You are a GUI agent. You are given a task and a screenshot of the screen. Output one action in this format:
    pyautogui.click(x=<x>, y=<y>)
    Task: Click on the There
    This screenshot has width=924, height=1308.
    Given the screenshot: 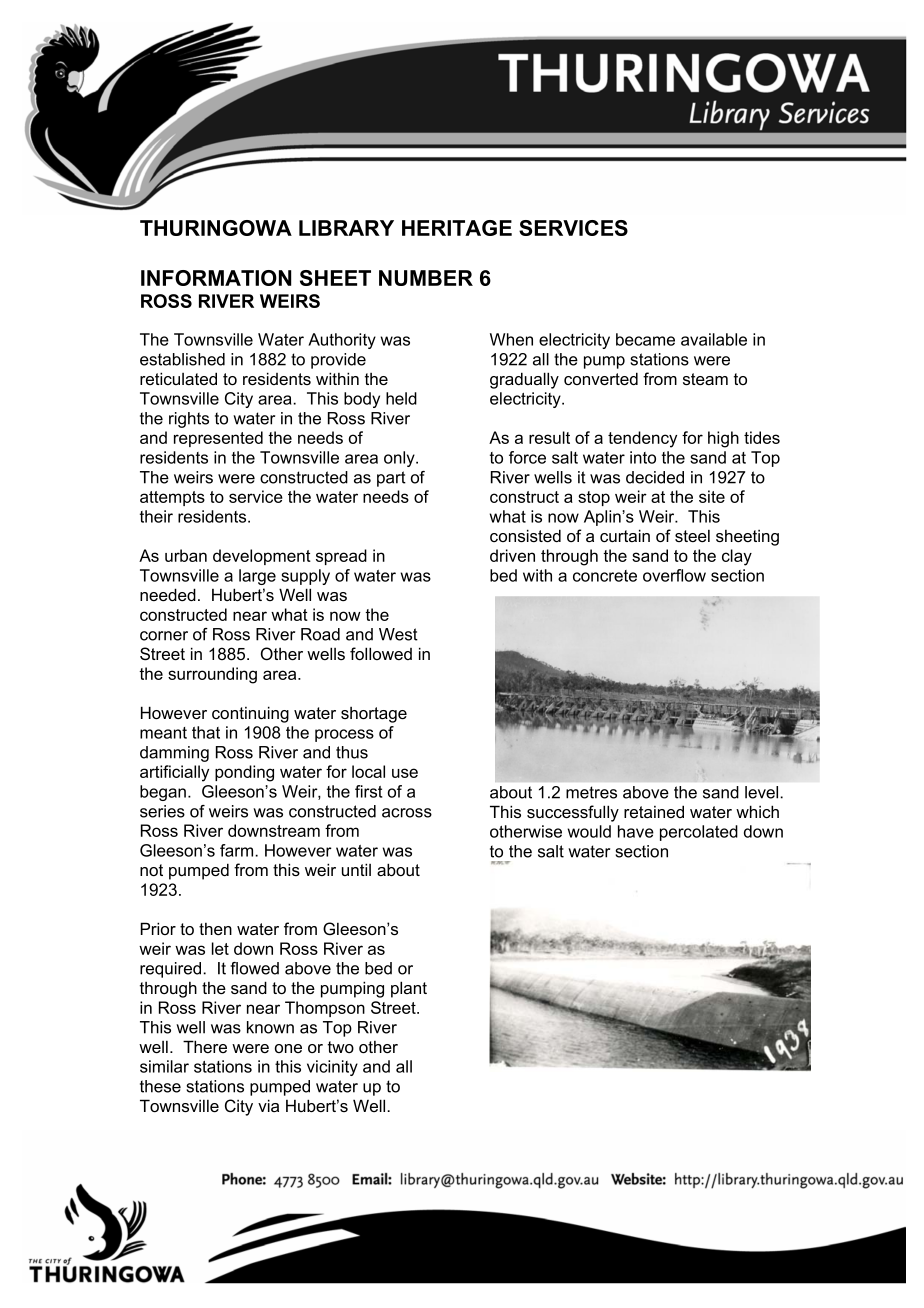 What is the action you would take?
    pyautogui.click(x=205, y=1046)
